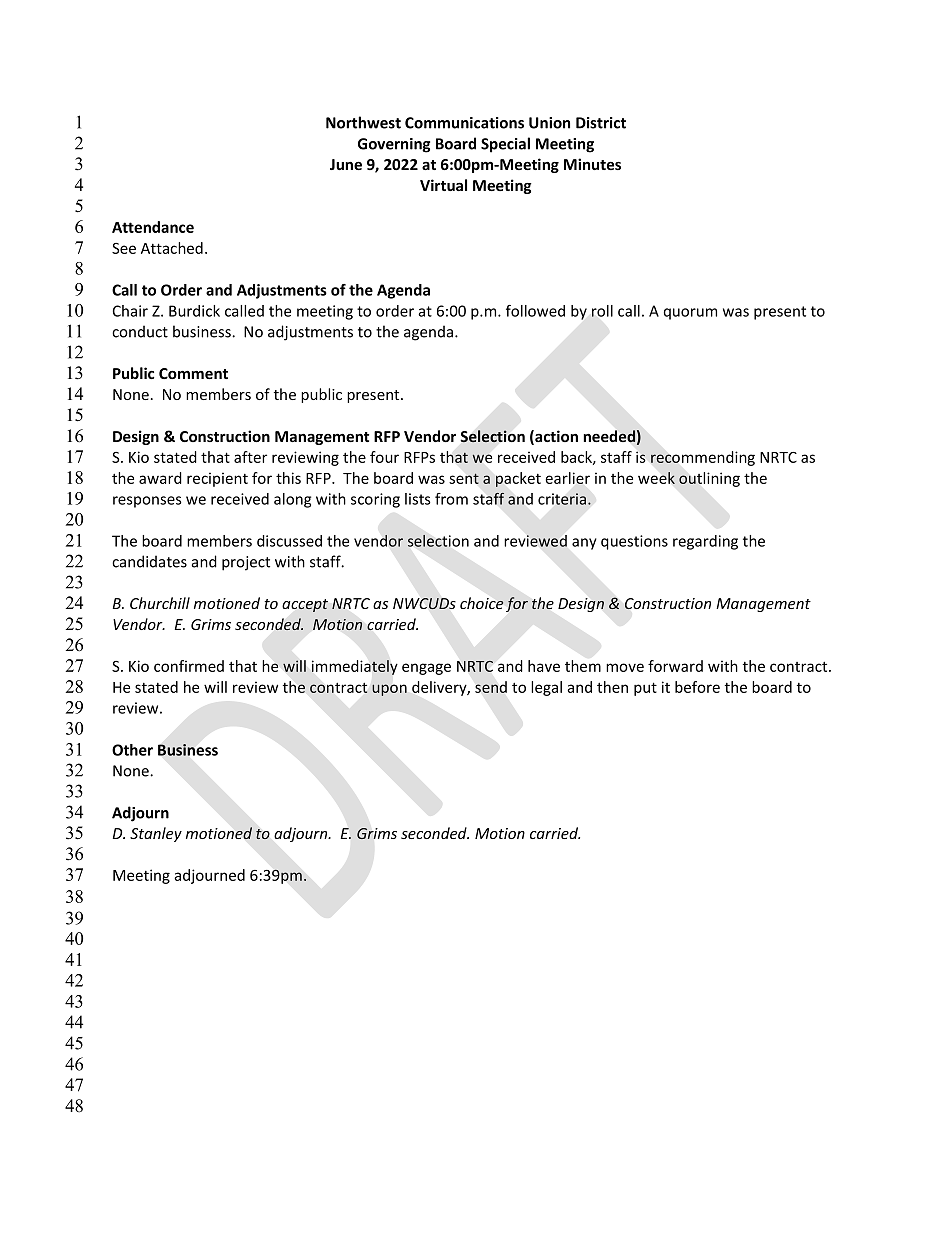  I want to click on District, so click(601, 123).
